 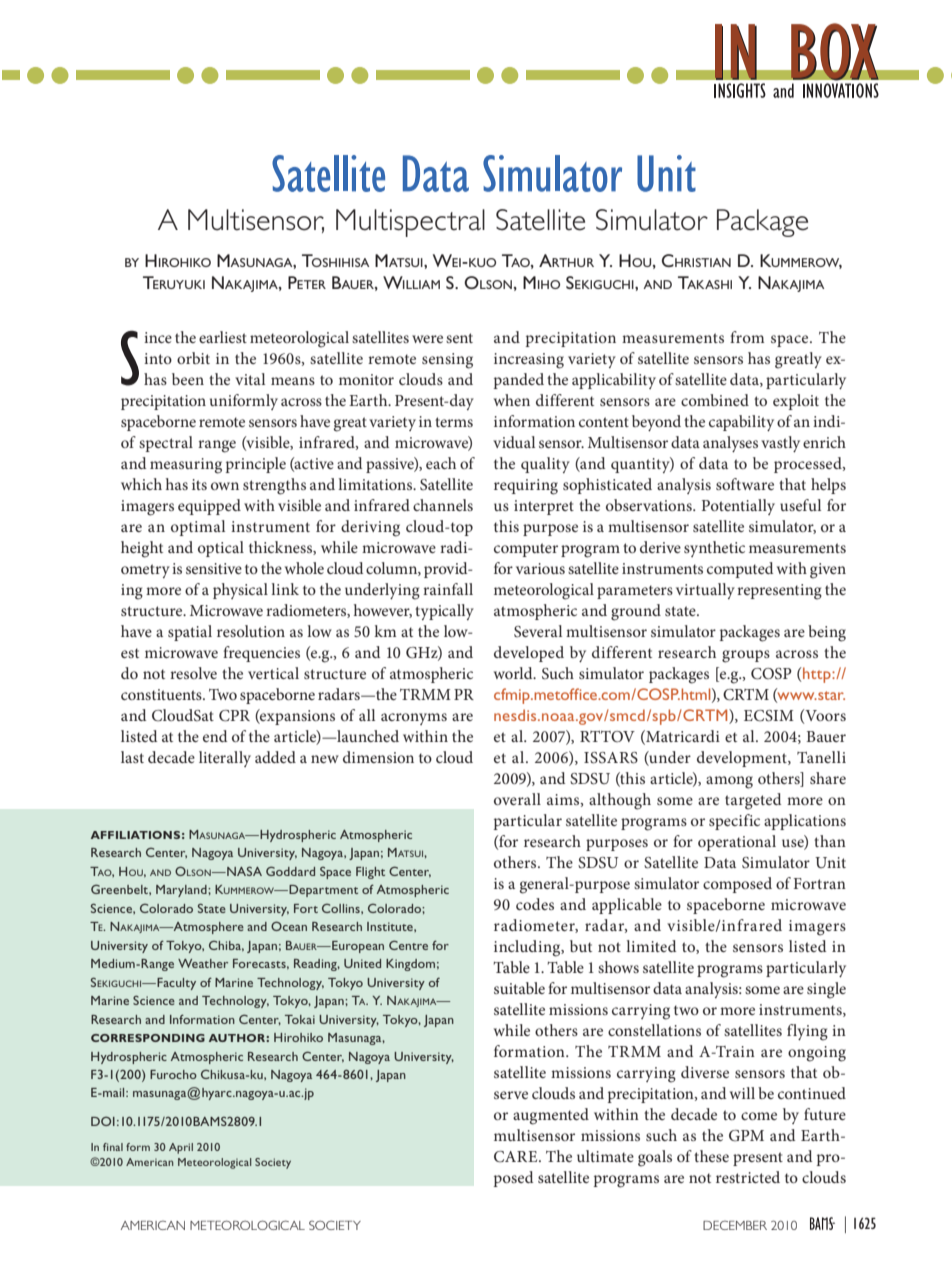 I want to click on groups, so click(x=746, y=656).
